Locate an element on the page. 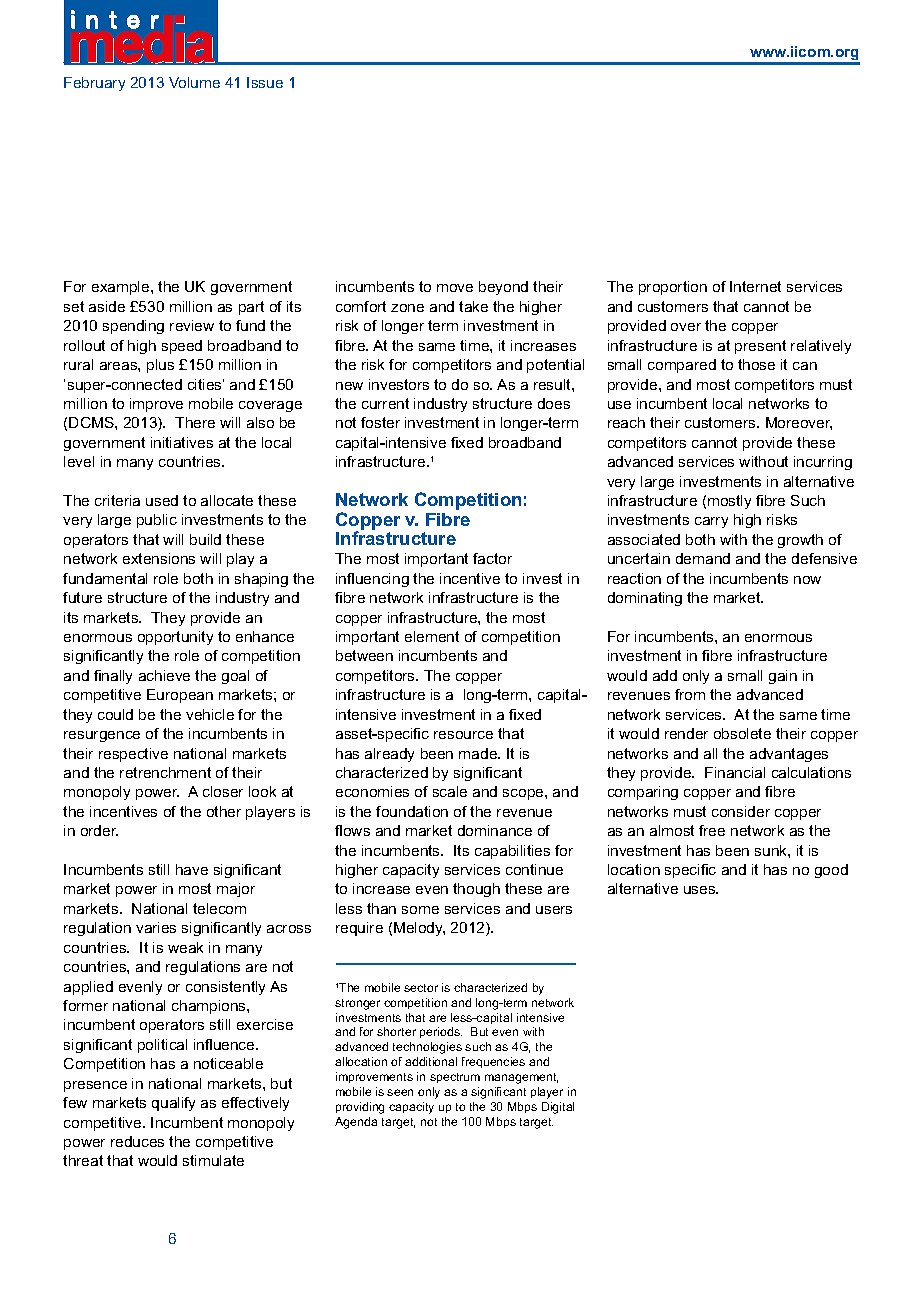  those is located at coordinates (756, 364).
